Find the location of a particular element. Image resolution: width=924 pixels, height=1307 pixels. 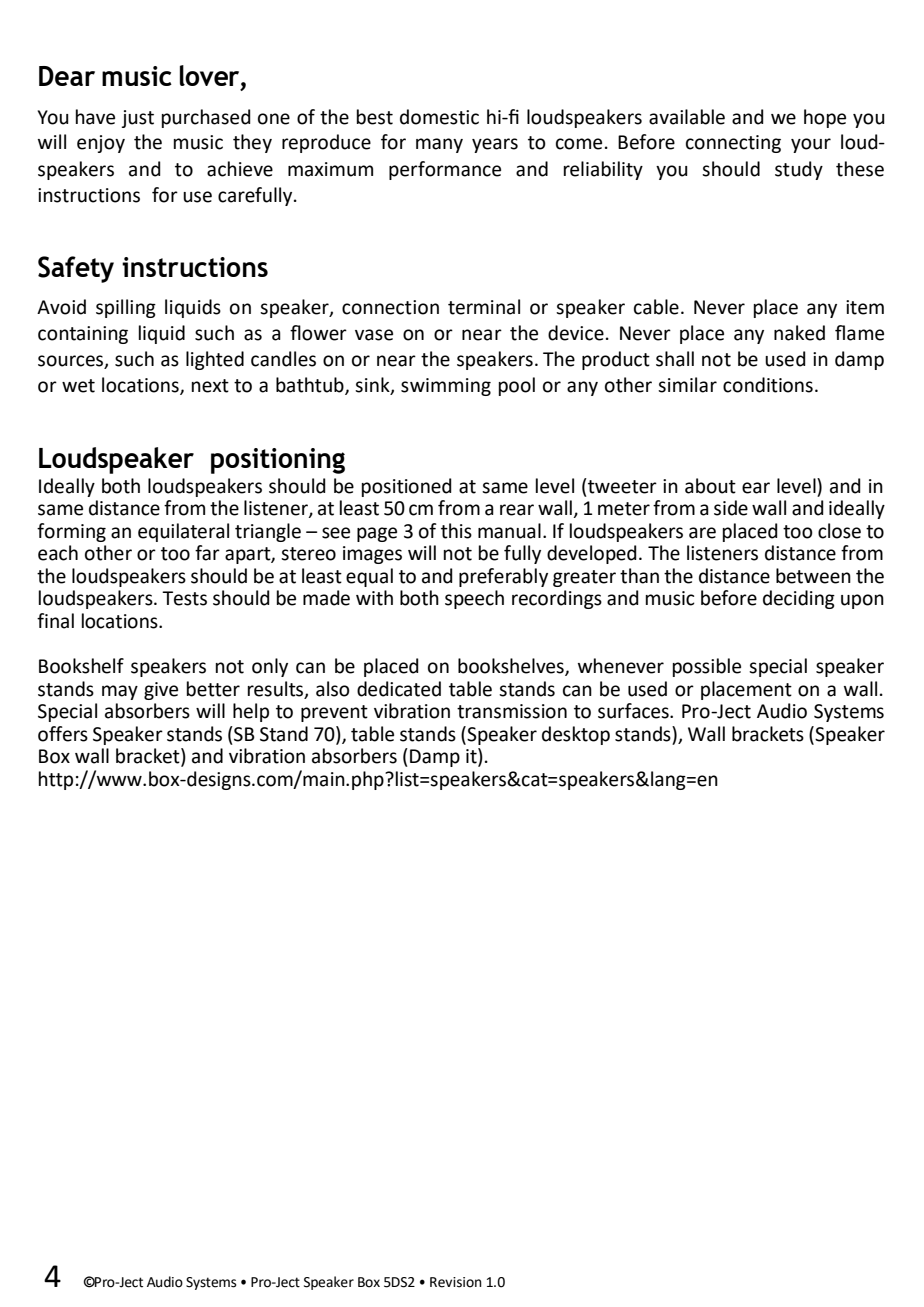

domestic is located at coordinates (439, 117).
